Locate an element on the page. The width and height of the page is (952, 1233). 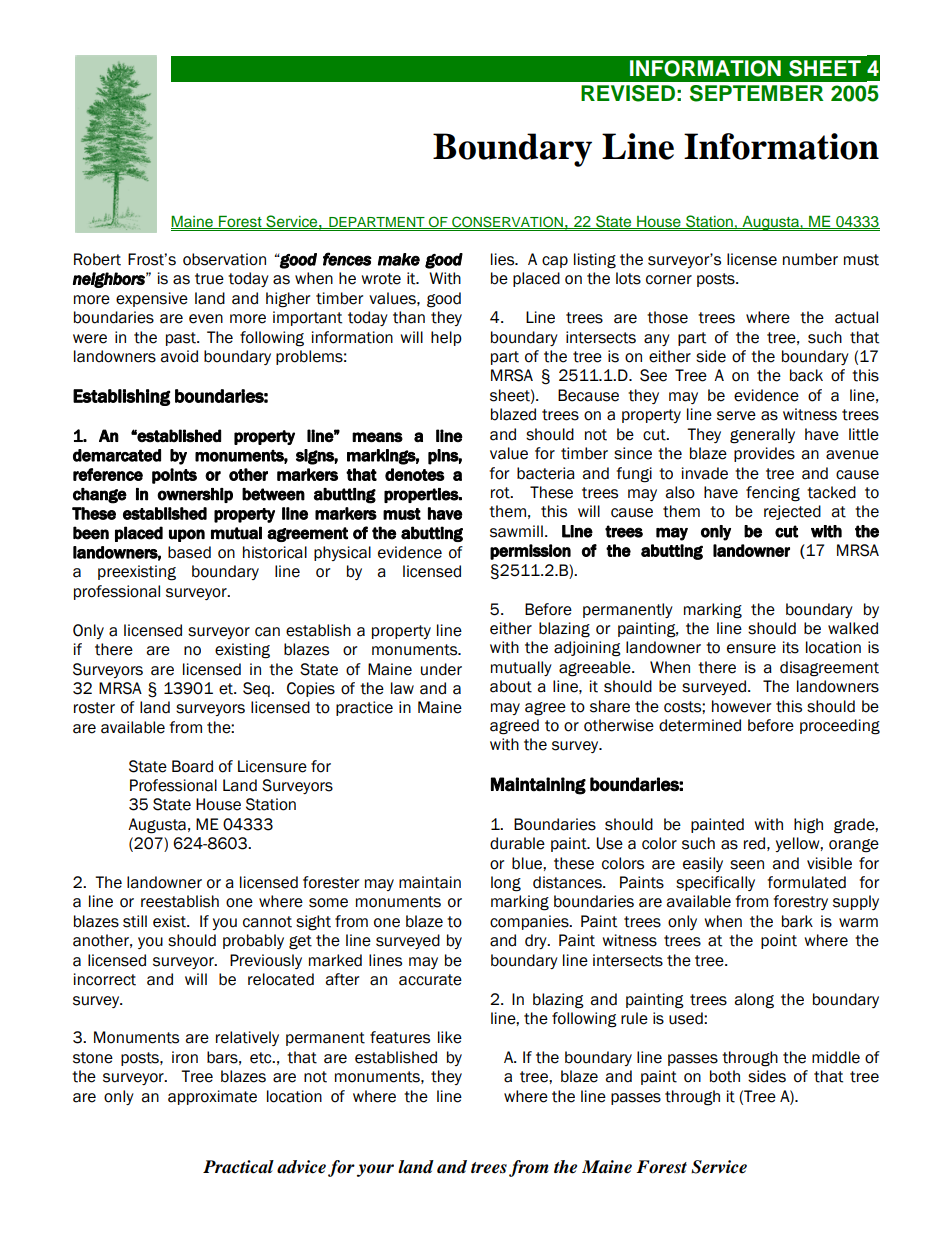
durable is located at coordinates (517, 843).
